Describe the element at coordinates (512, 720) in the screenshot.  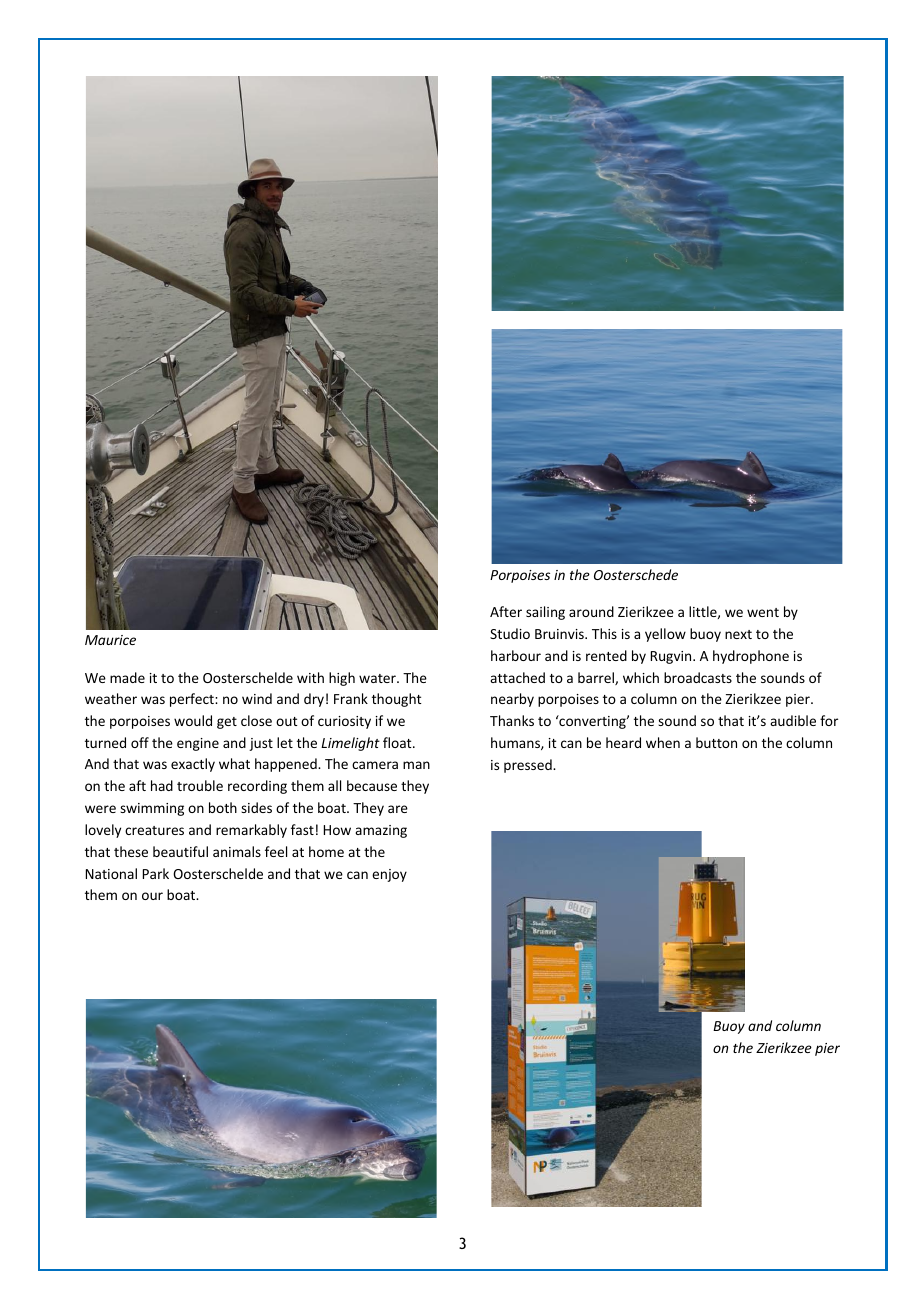
I see `Thanks` at that location.
